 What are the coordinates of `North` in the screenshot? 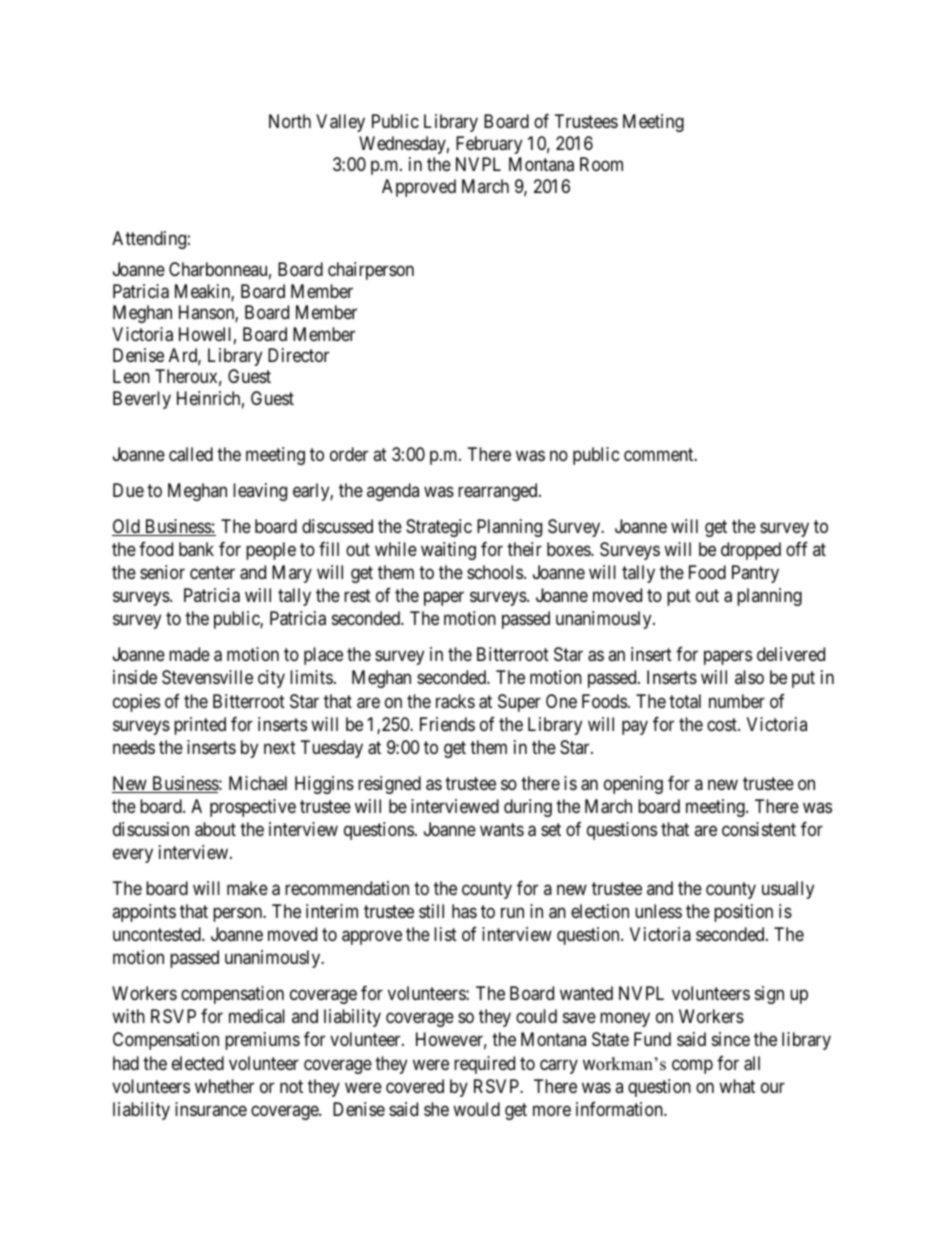 It's located at (290, 121).
